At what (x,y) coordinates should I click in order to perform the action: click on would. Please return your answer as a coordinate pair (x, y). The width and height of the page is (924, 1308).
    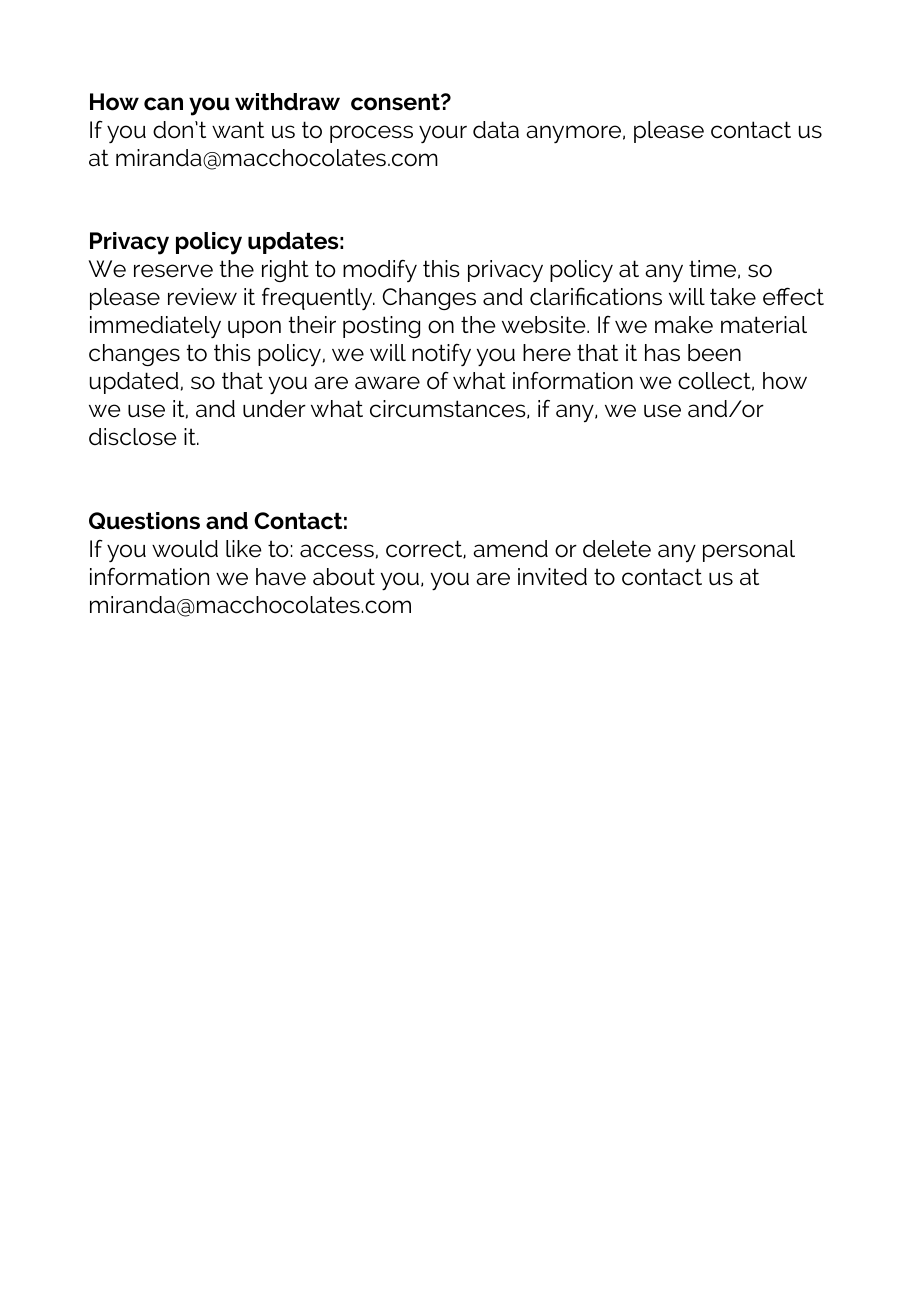
    Looking at the image, I should click on (185, 549).
